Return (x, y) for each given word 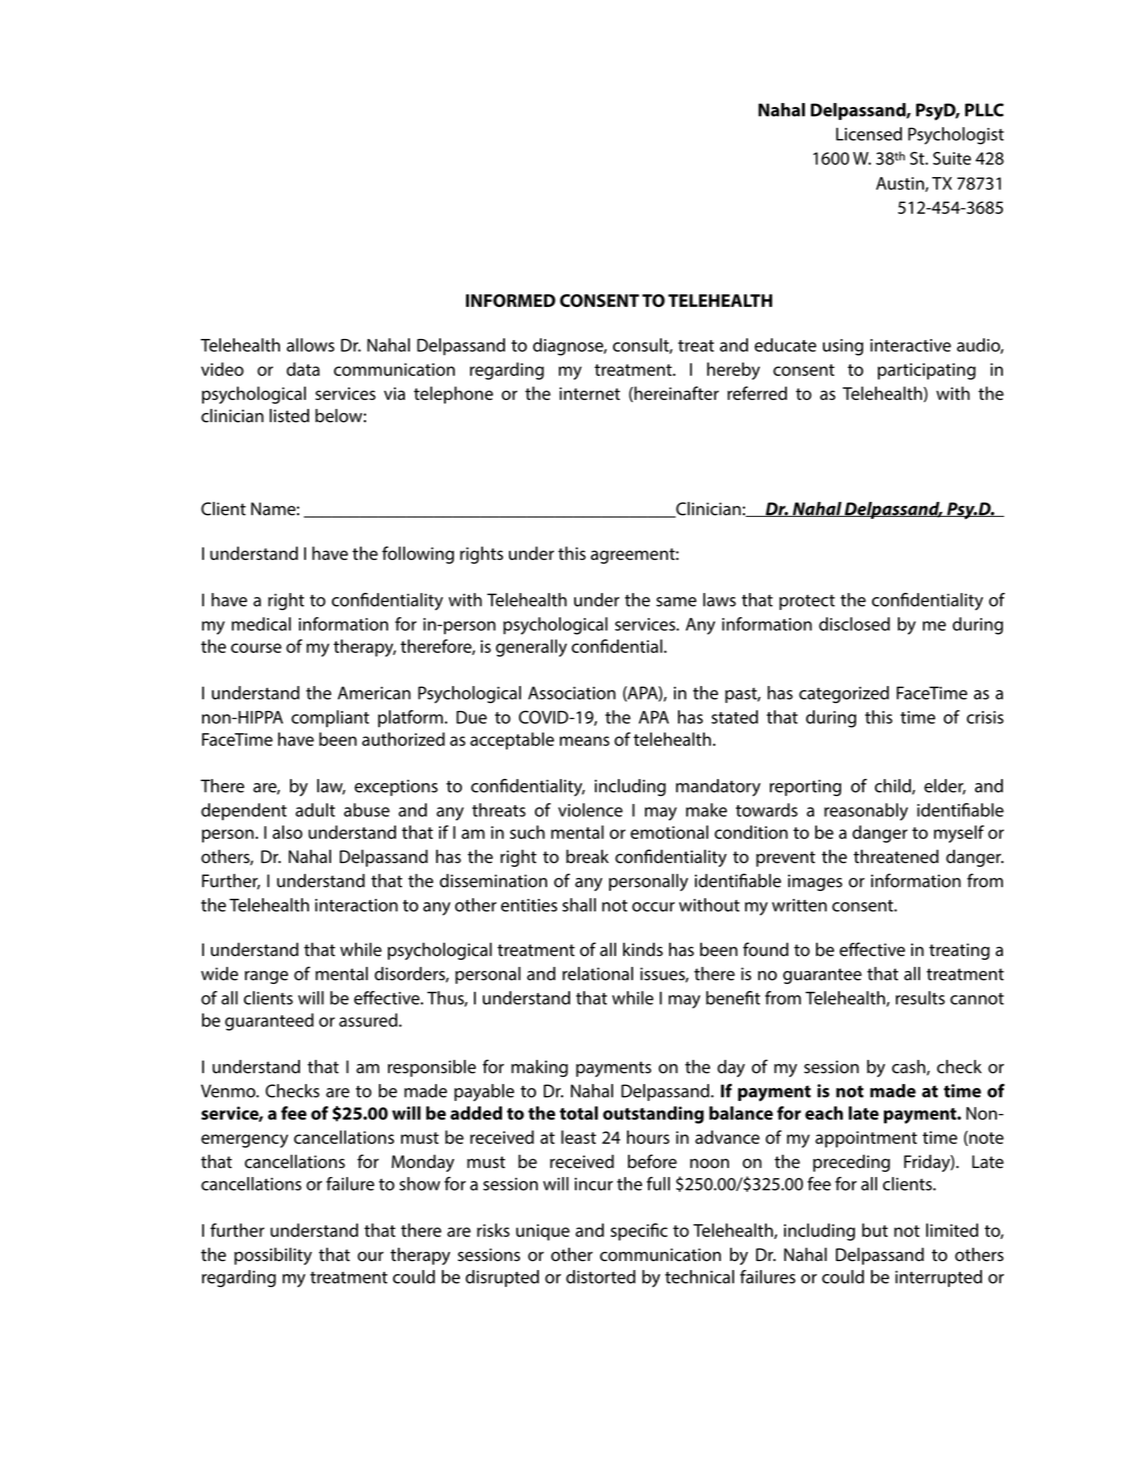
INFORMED (511, 300)
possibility (273, 1256)
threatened (896, 856)
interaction (356, 905)
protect (807, 602)
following (418, 555)
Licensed (869, 134)
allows (310, 345)
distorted (601, 1277)
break (587, 856)
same (676, 602)
